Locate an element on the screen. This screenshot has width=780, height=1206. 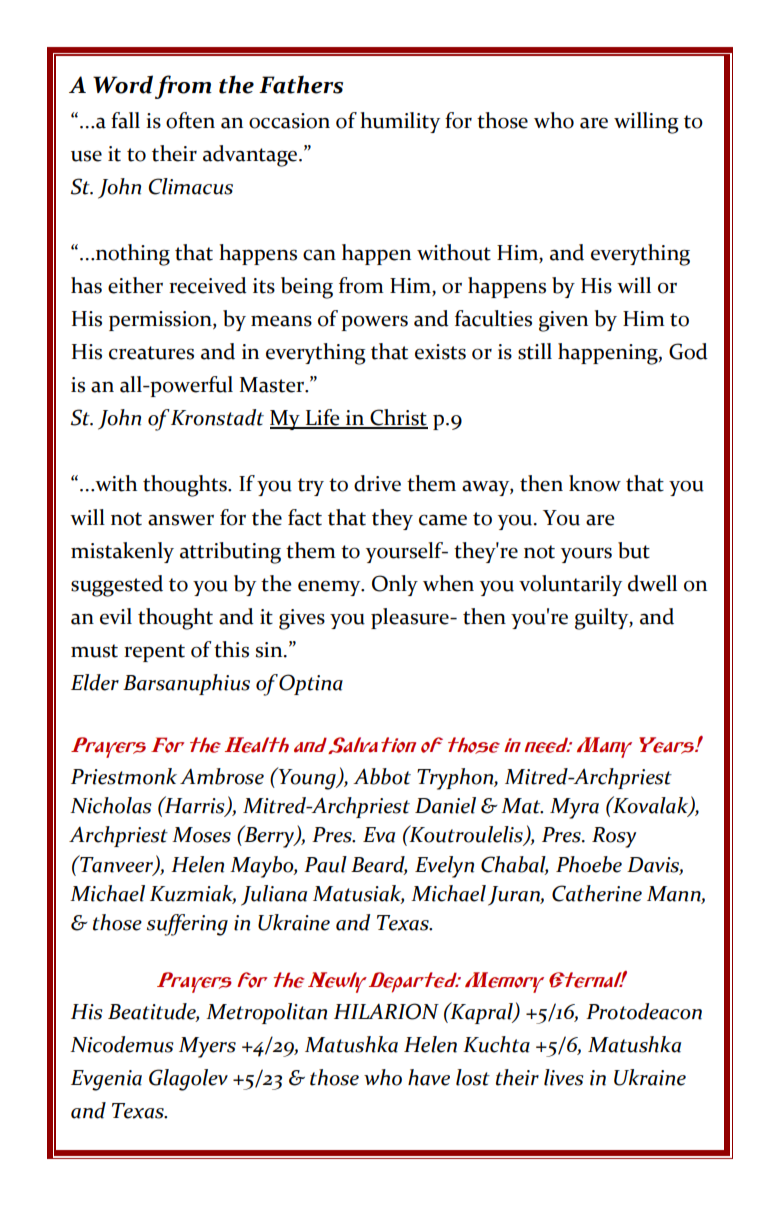
lives is located at coordinates (564, 1077).
